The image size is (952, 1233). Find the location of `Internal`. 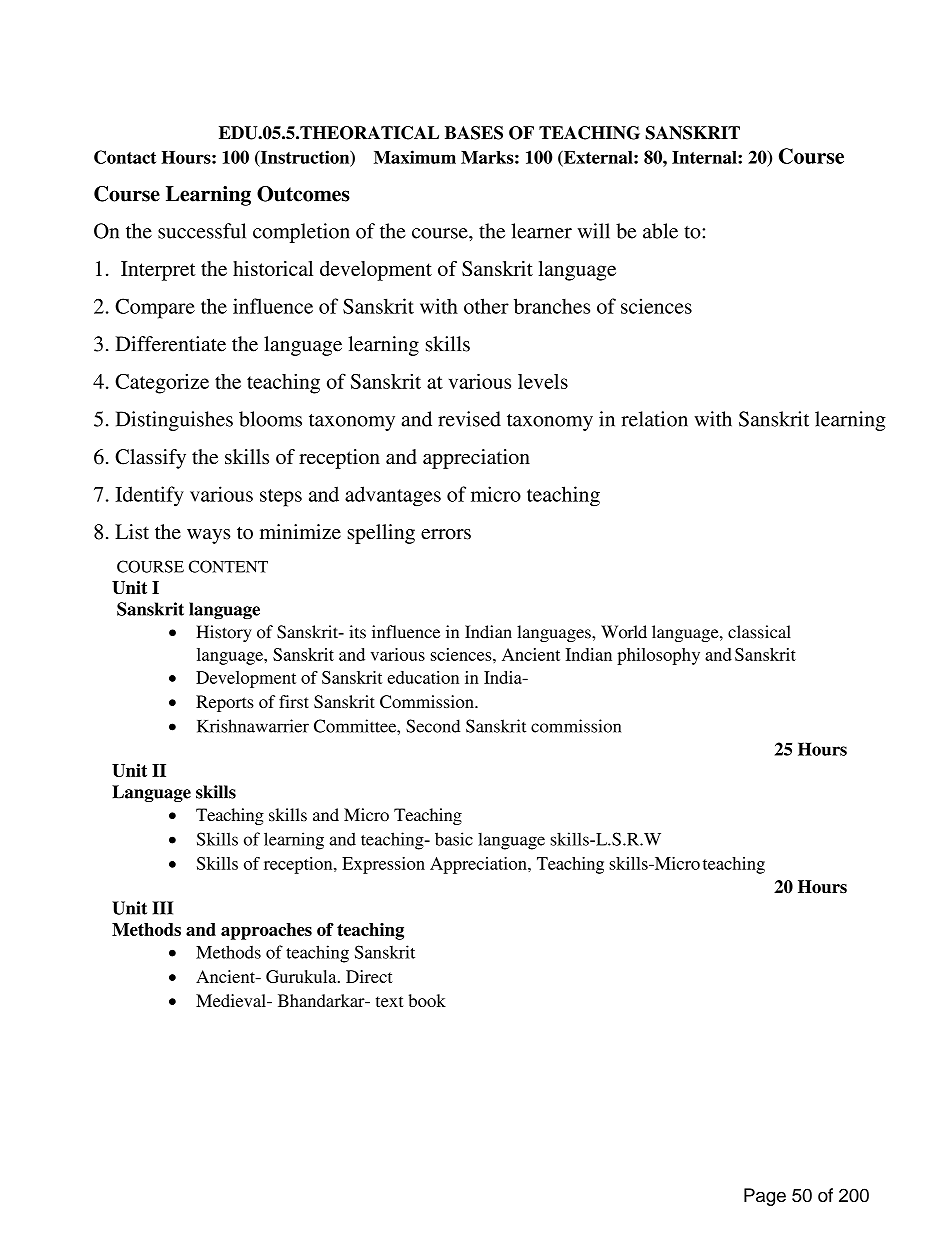

Internal is located at coordinates (705, 157).
